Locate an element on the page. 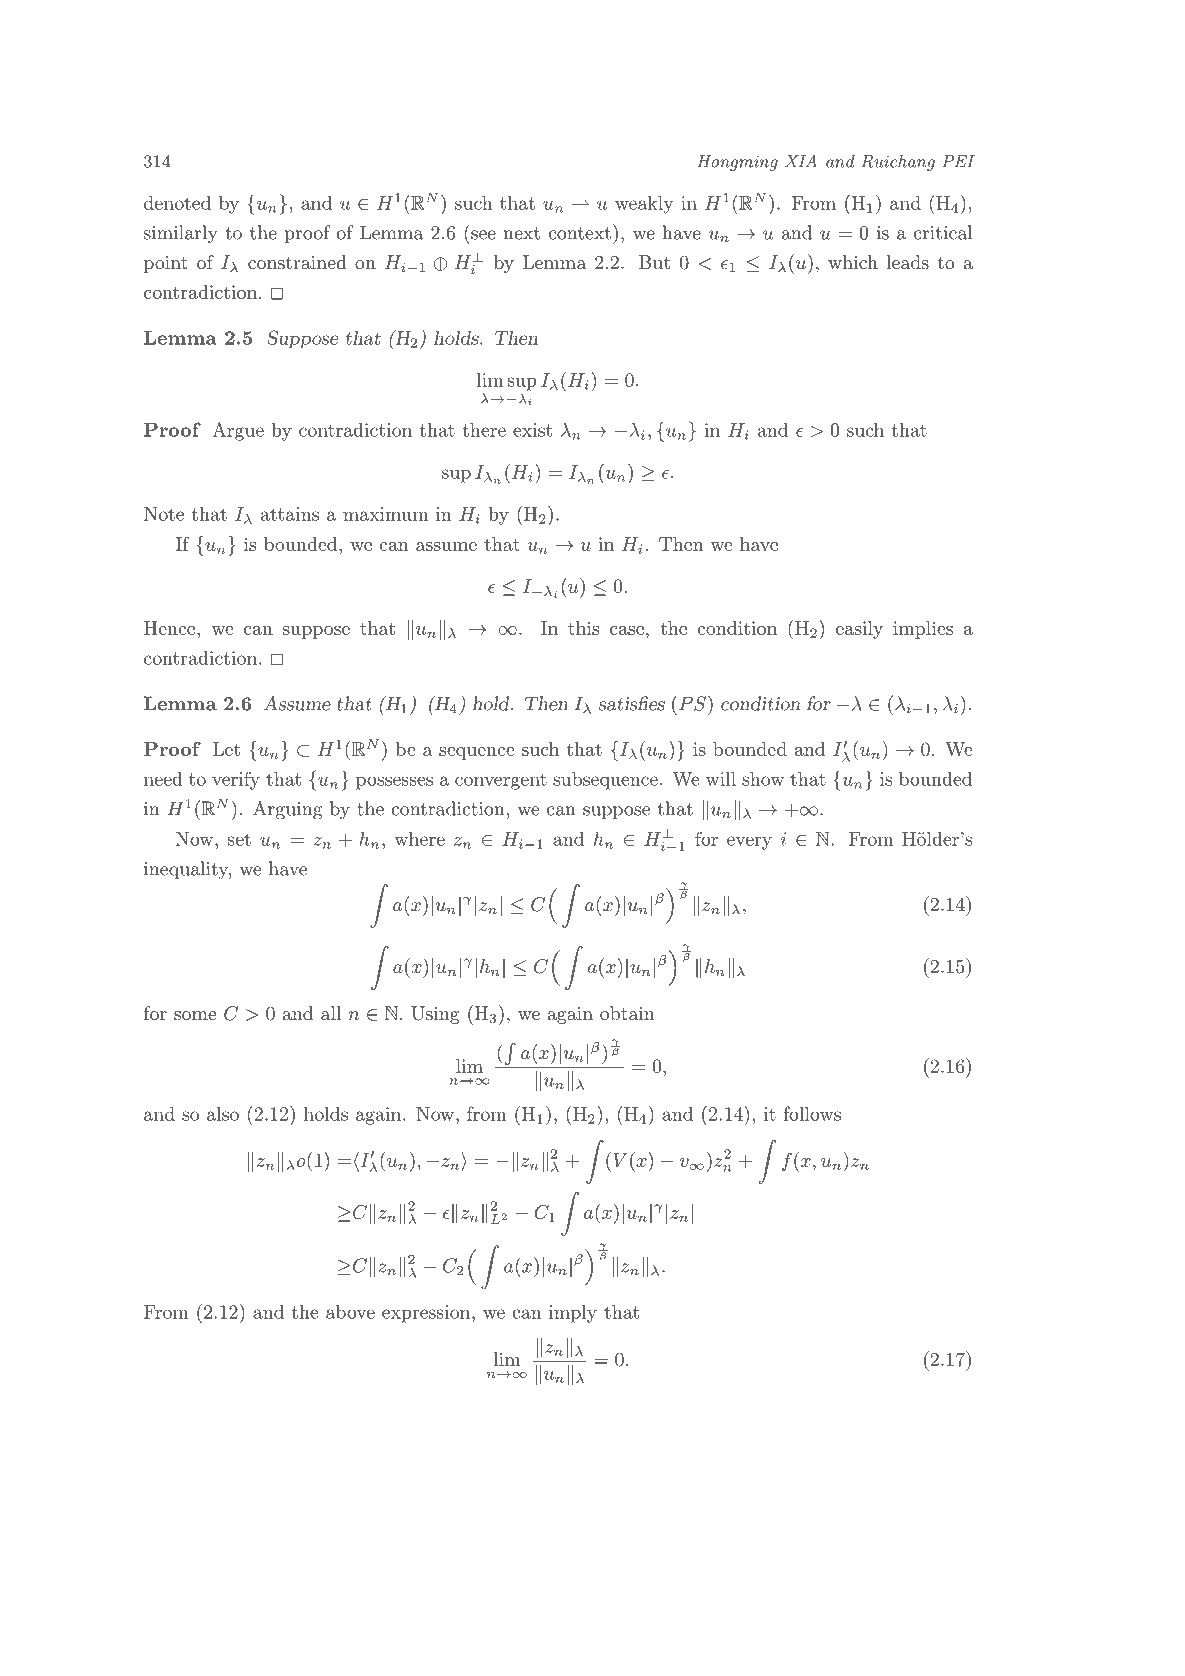  attains is located at coordinates (290, 514).
